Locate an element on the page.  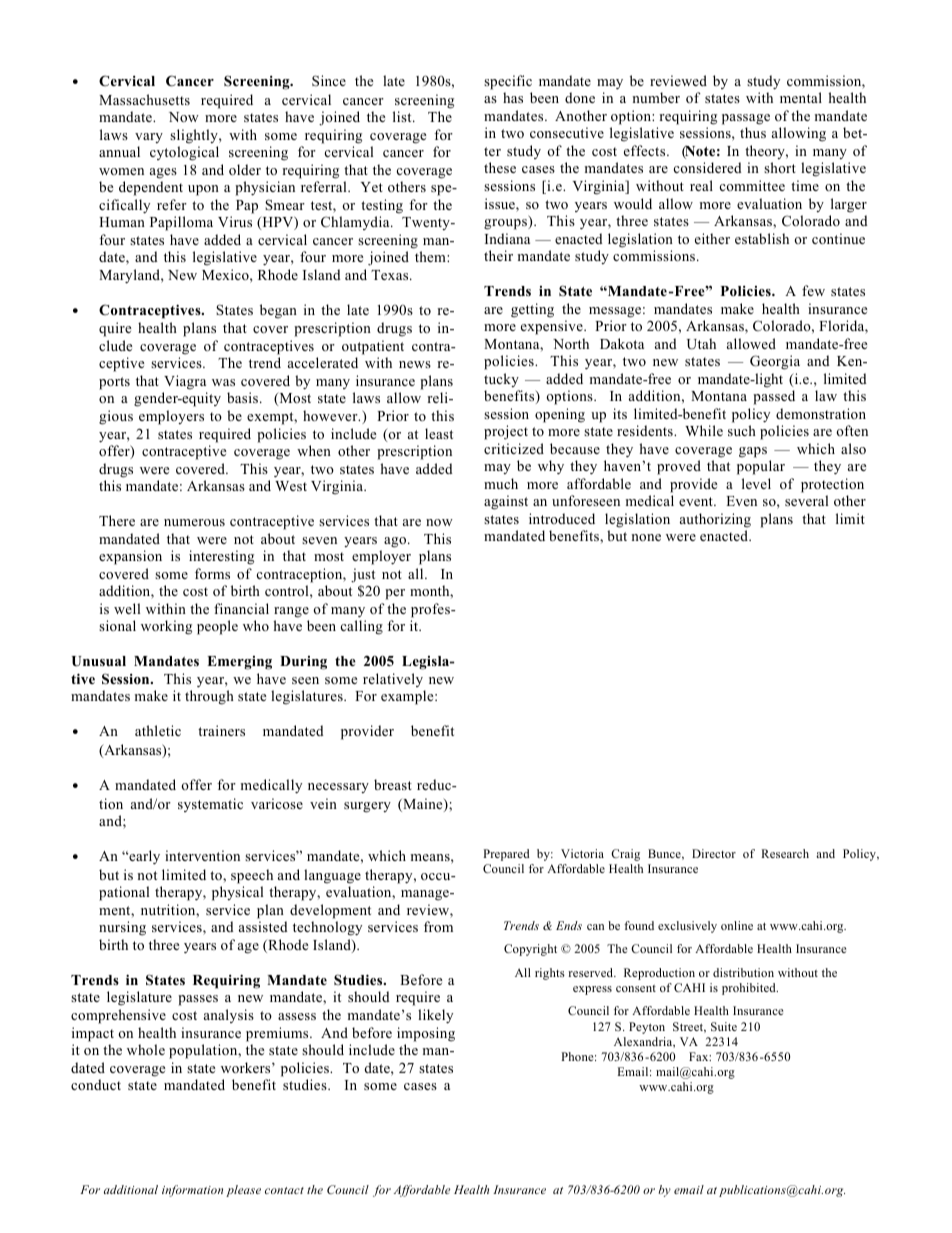
passage is located at coordinates (746, 119).
